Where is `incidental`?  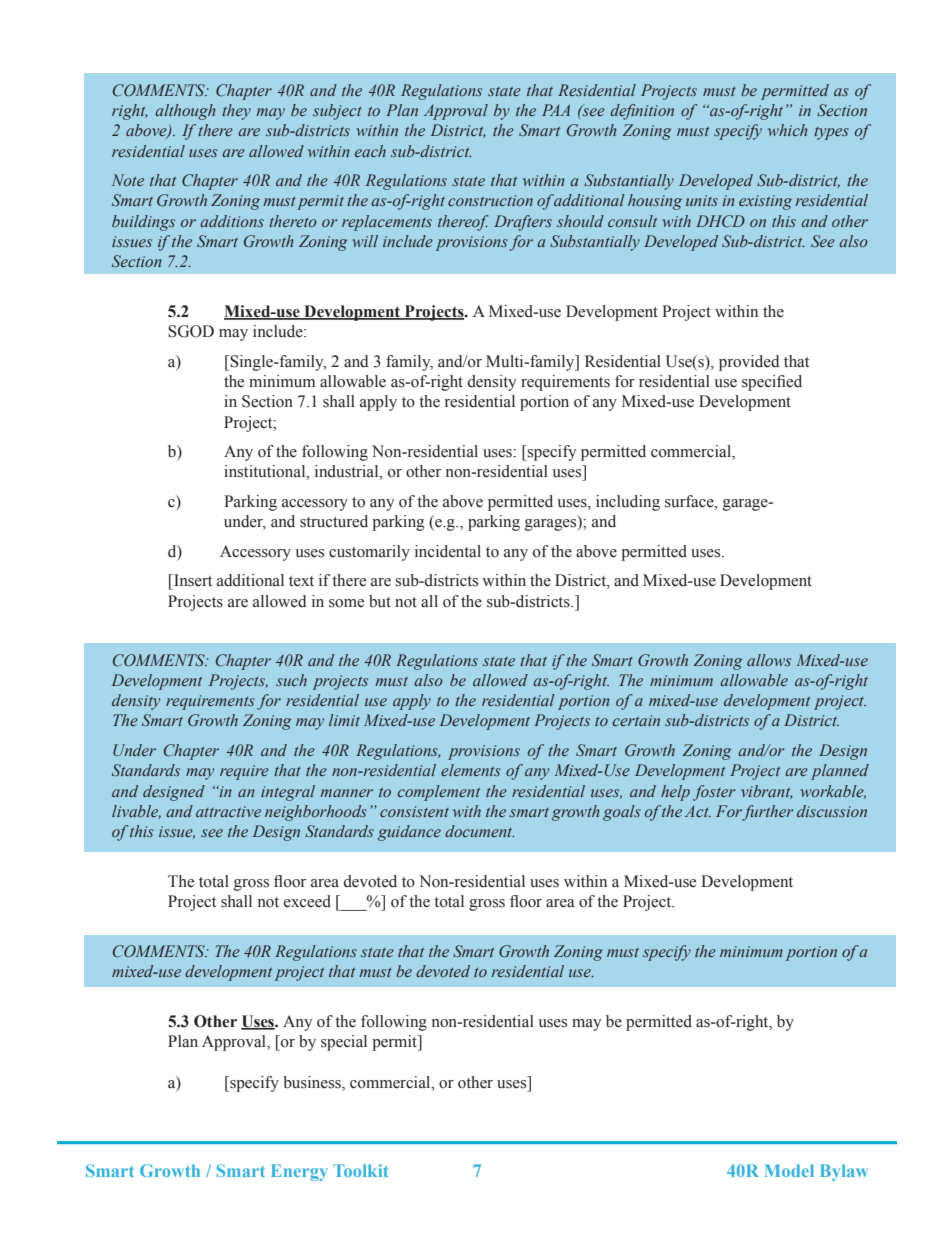 incidental is located at coordinates (448, 551).
